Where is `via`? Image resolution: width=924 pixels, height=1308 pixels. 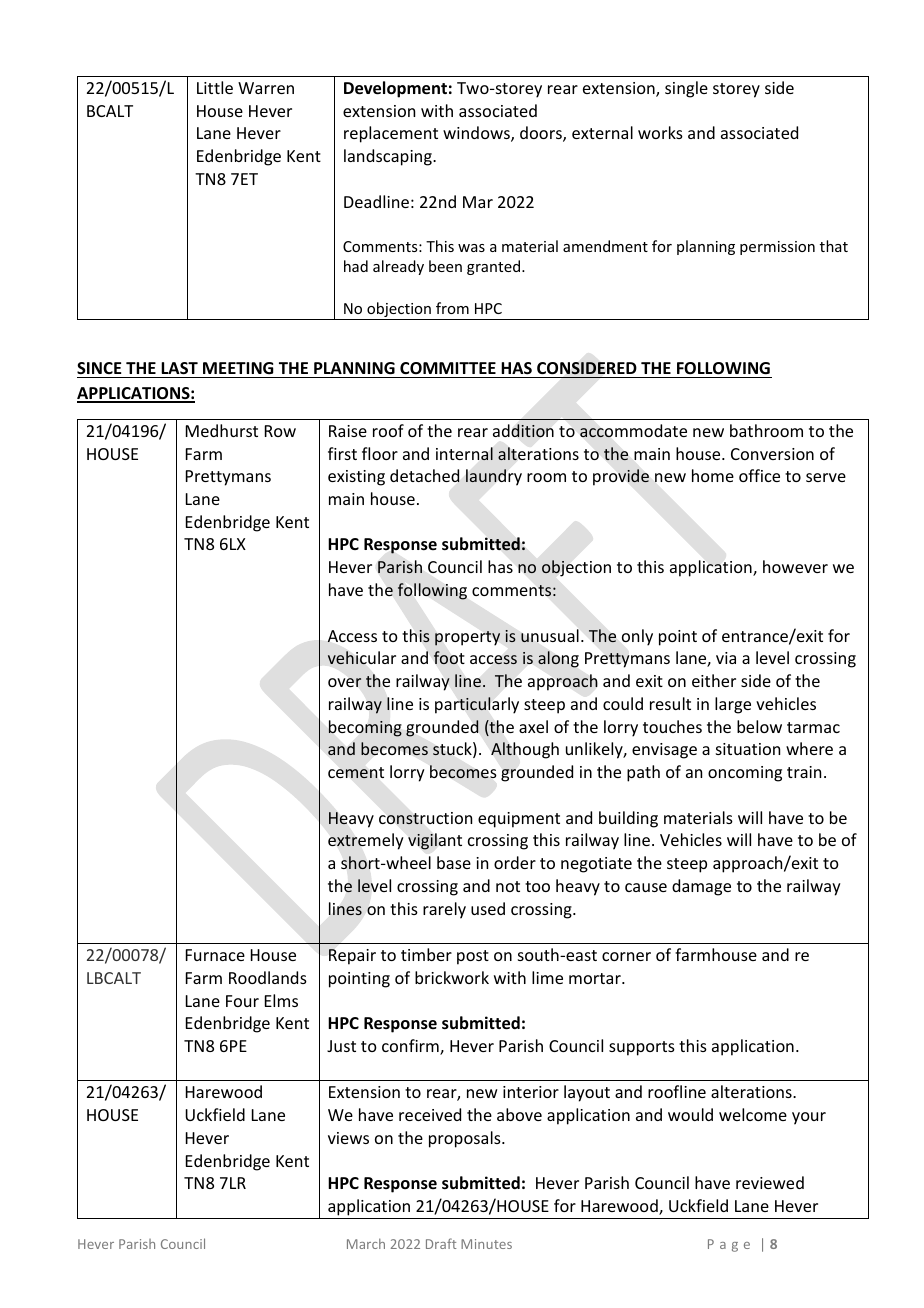
via is located at coordinates (726, 658).
